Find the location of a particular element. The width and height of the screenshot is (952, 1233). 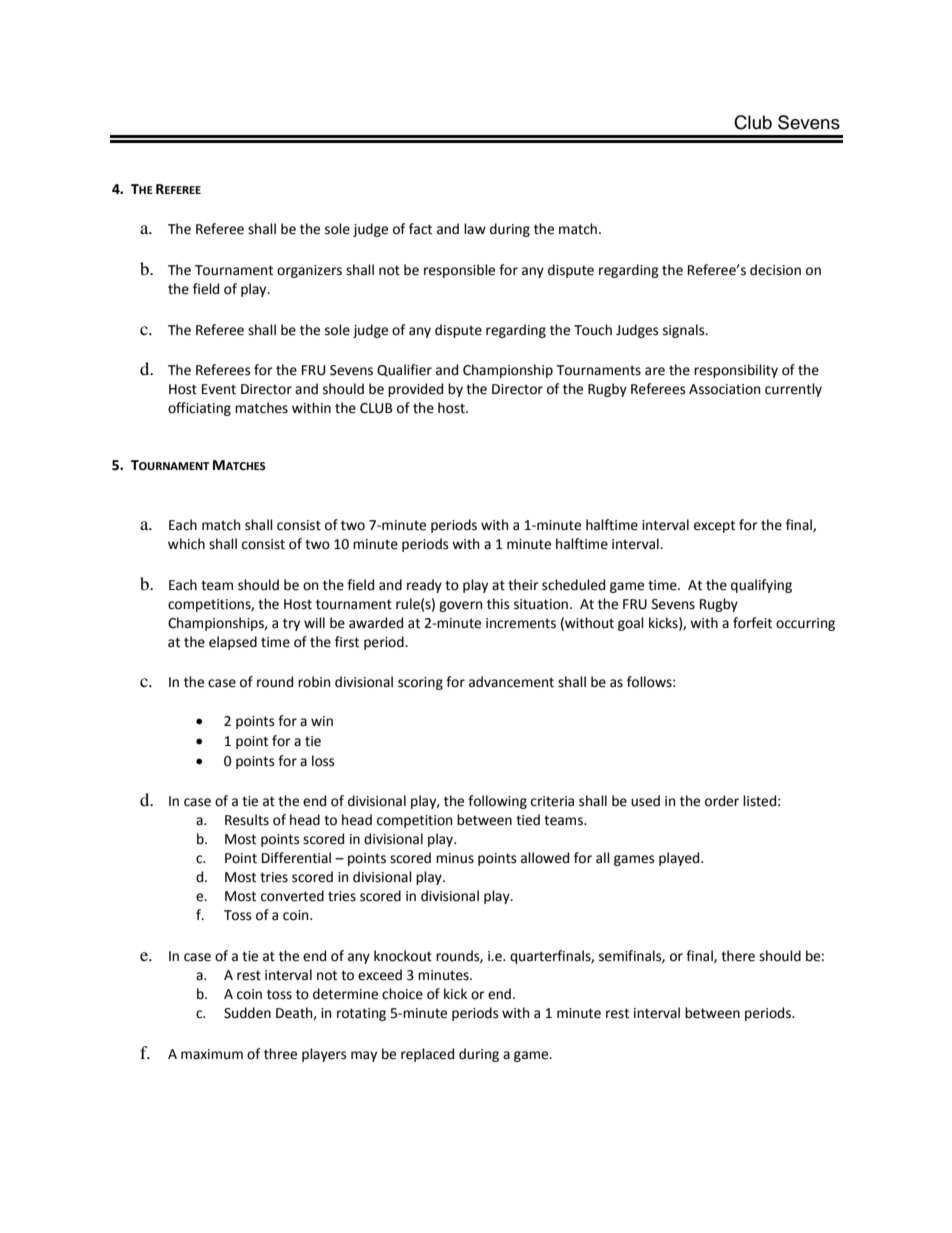

forfeit is located at coordinates (752, 623).
